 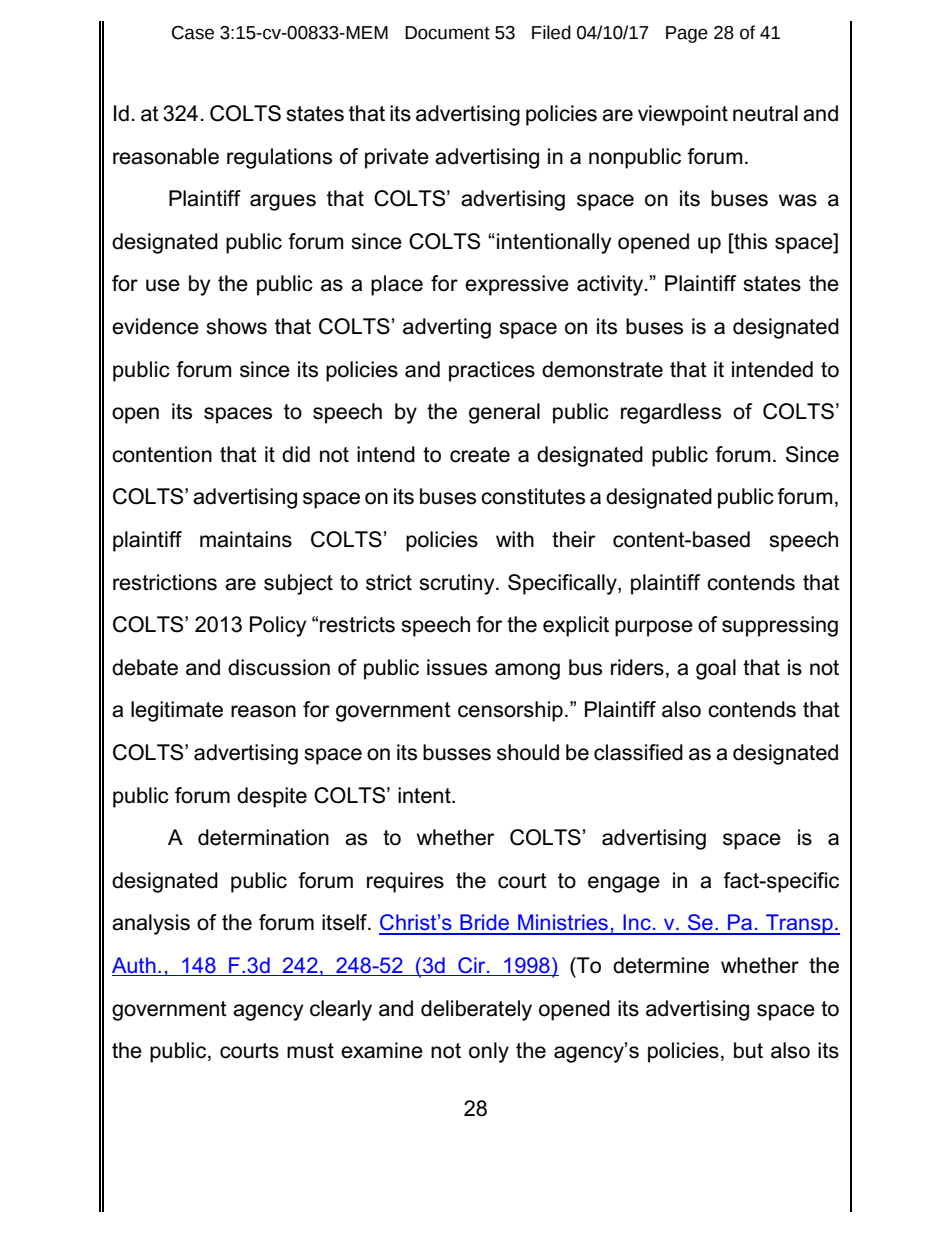 What do you see at coordinates (193, 33) in the screenshot?
I see `Case` at bounding box center [193, 33].
